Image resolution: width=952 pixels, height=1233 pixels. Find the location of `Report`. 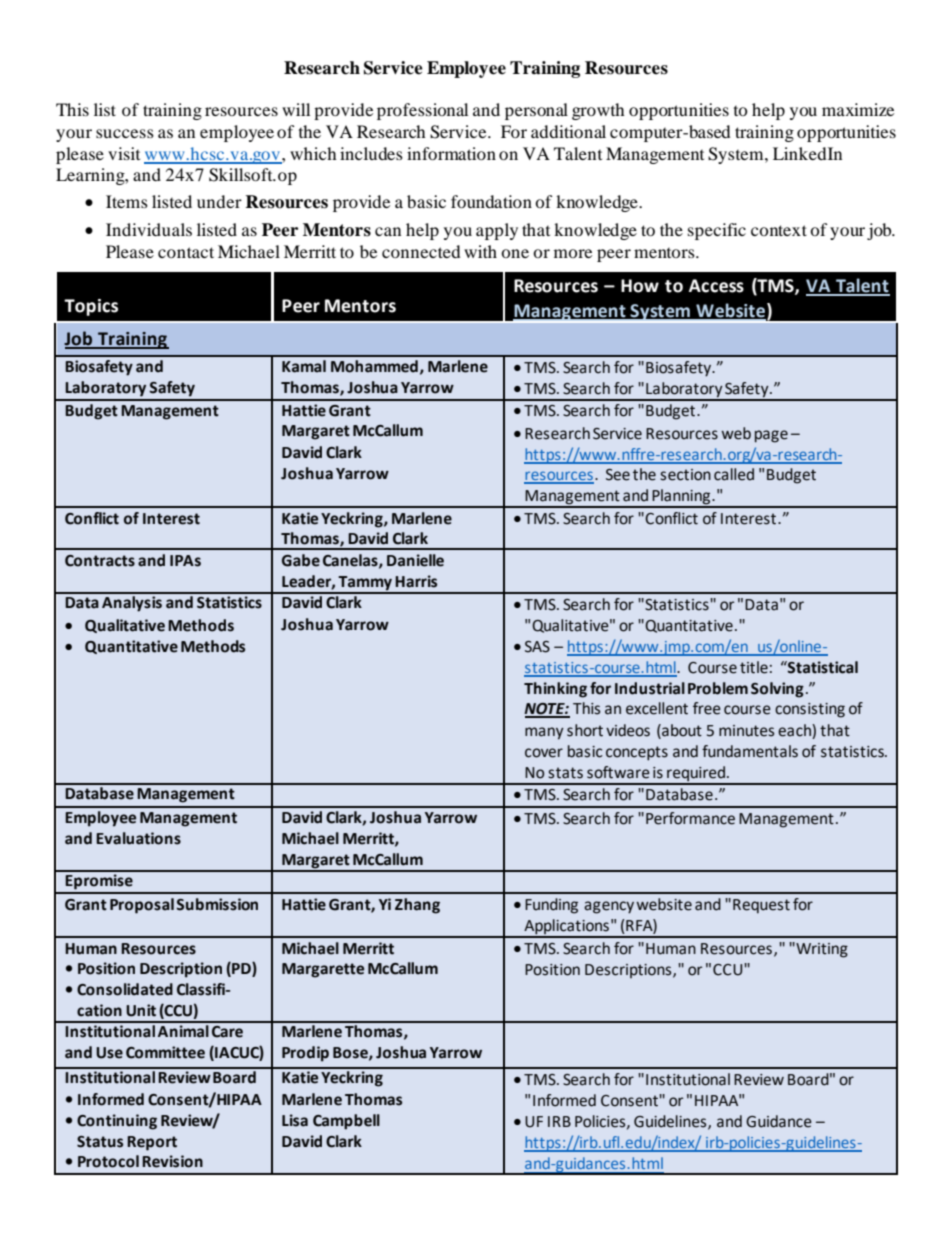

Report is located at coordinates (152, 1143).
